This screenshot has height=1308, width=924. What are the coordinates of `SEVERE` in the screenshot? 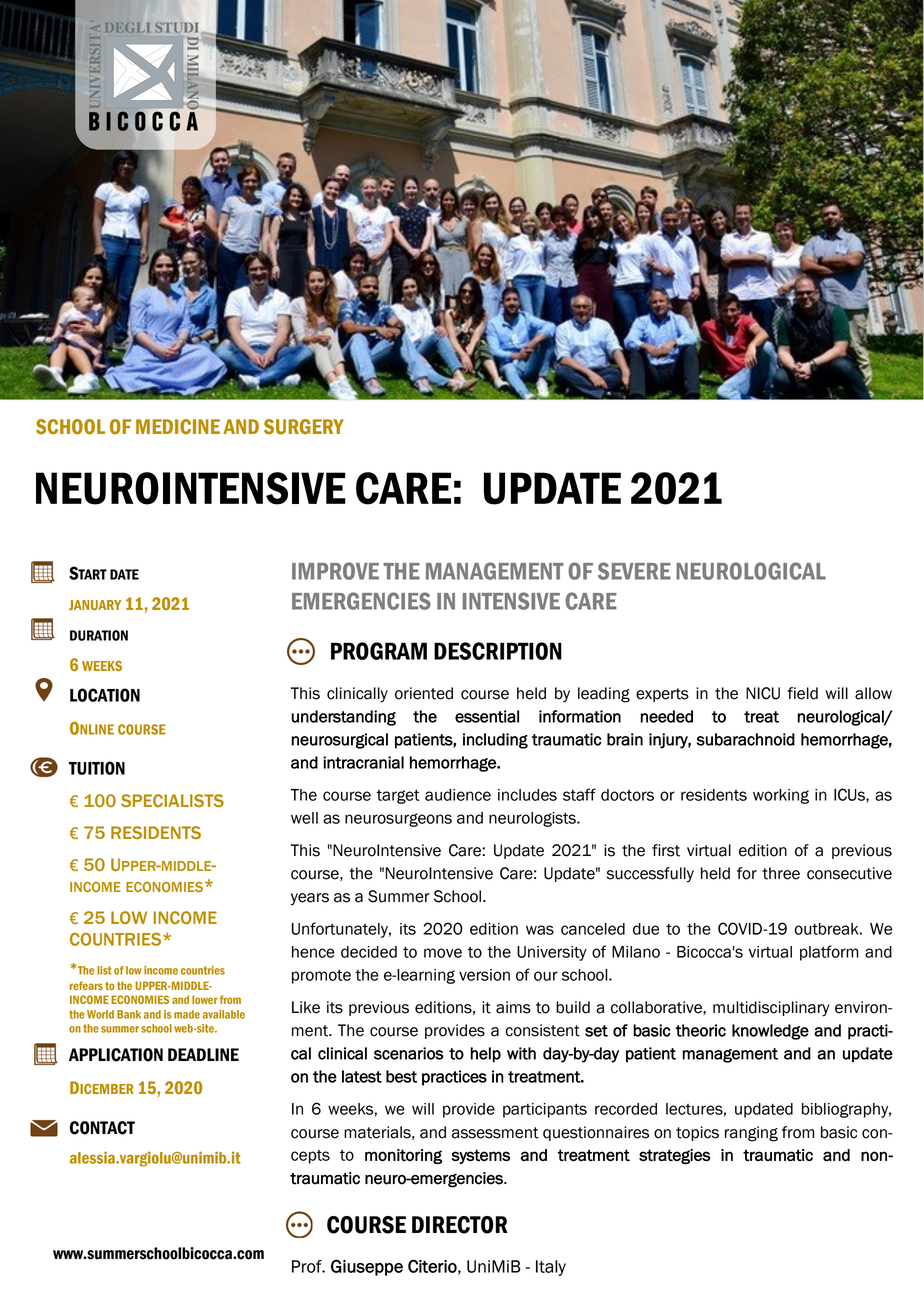 It's located at (634, 571).
